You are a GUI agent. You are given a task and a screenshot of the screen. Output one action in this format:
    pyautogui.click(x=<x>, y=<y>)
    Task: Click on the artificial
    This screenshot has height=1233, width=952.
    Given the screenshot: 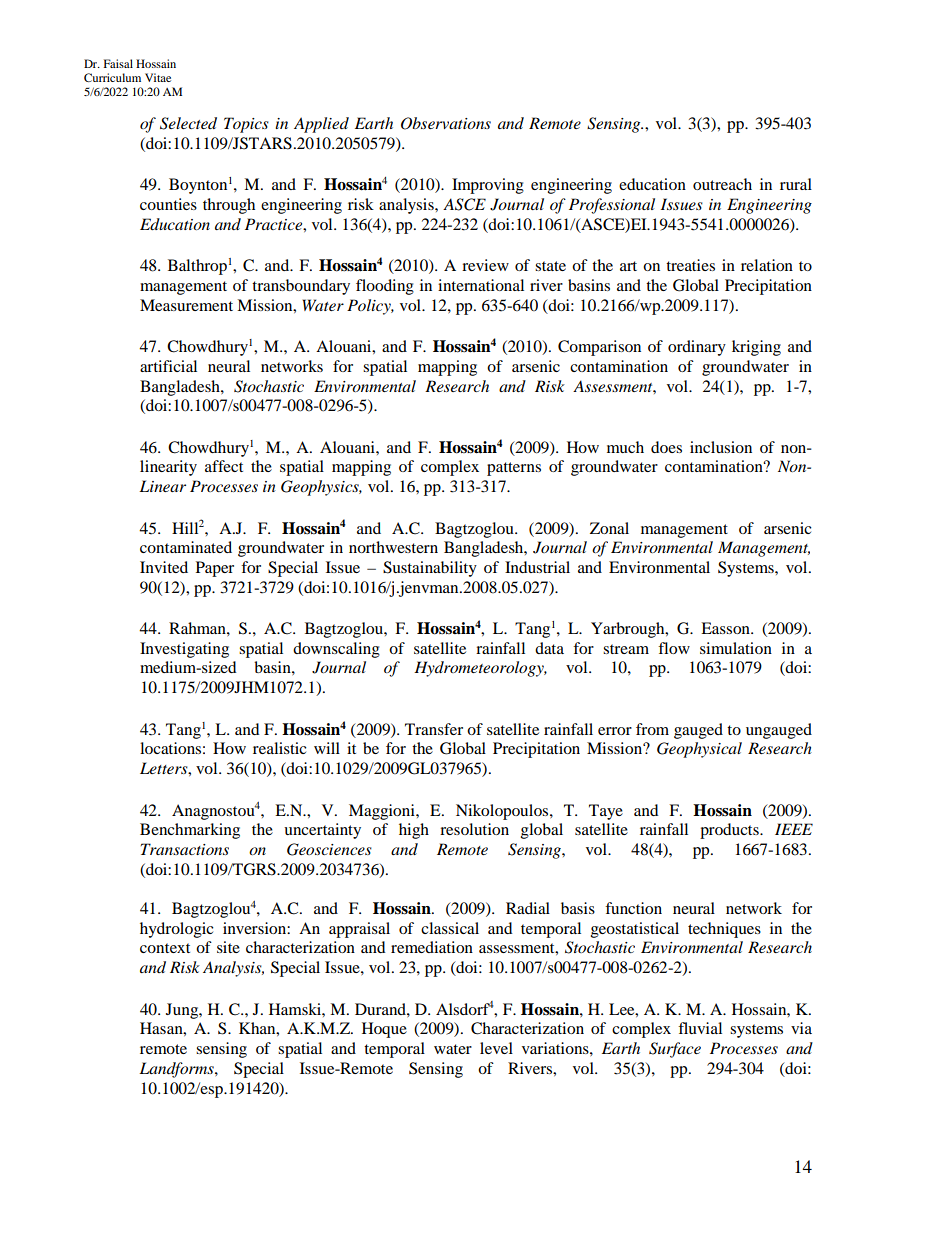 What is the action you would take?
    pyautogui.click(x=168, y=366)
